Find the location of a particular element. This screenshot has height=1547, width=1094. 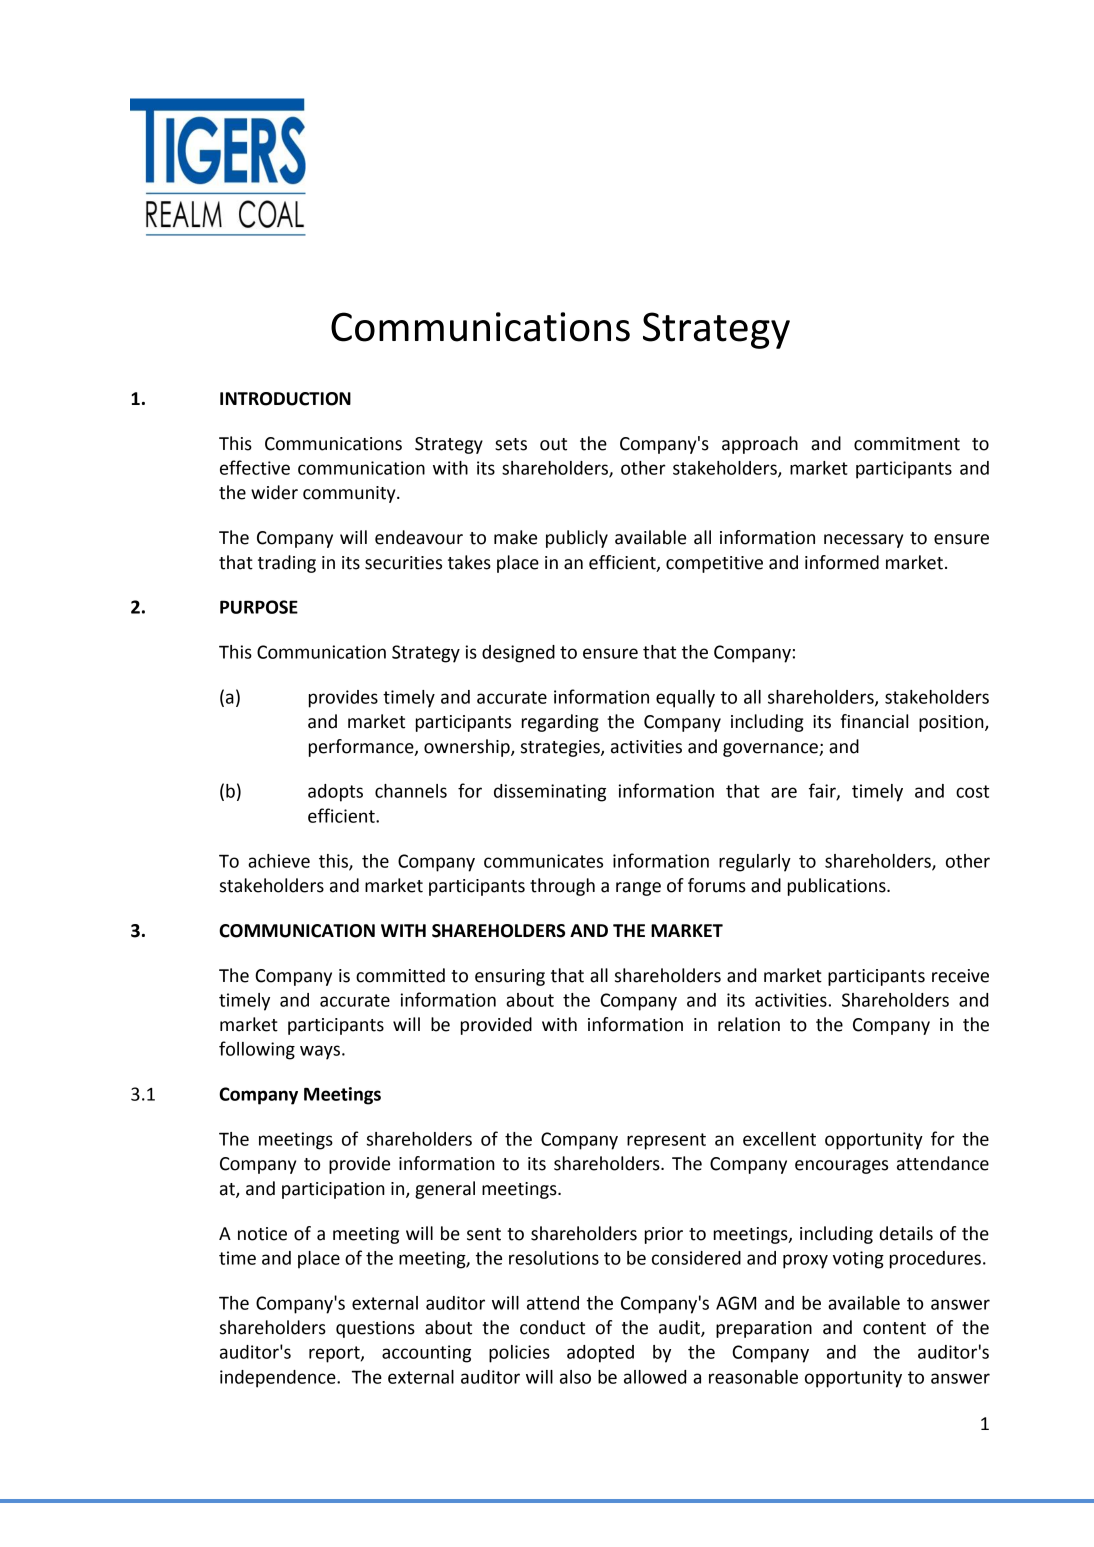

questions is located at coordinates (375, 1329).
